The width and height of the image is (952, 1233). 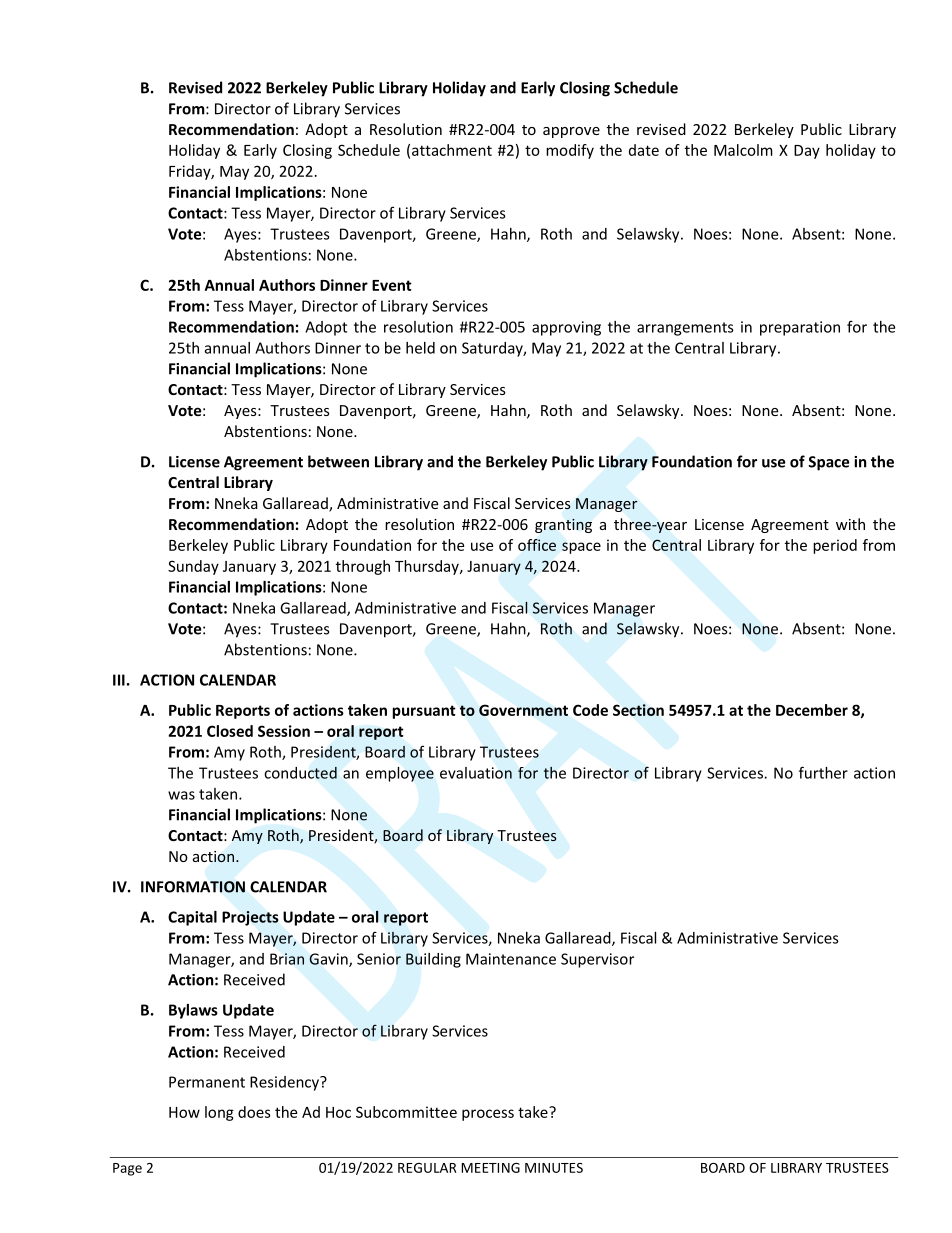 What do you see at coordinates (743, 150) in the image?
I see `Malcolm` at bounding box center [743, 150].
